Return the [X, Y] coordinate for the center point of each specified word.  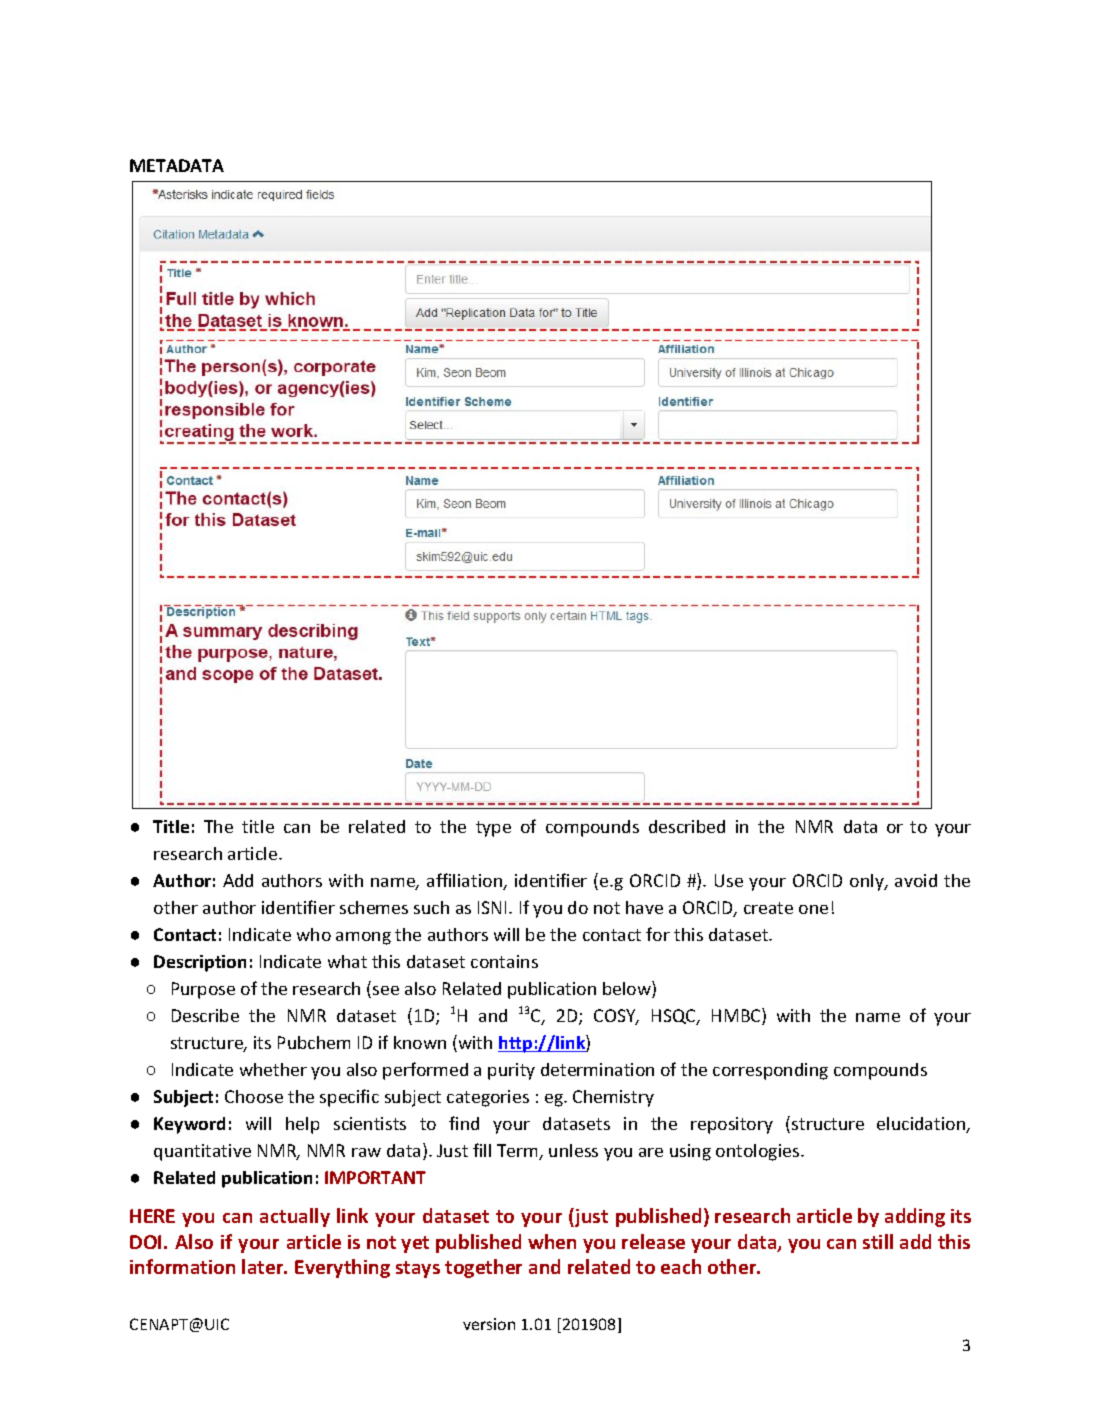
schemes [374, 907]
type [493, 829]
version [489, 1324]
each [681, 1266]
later [264, 1266]
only [868, 882]
